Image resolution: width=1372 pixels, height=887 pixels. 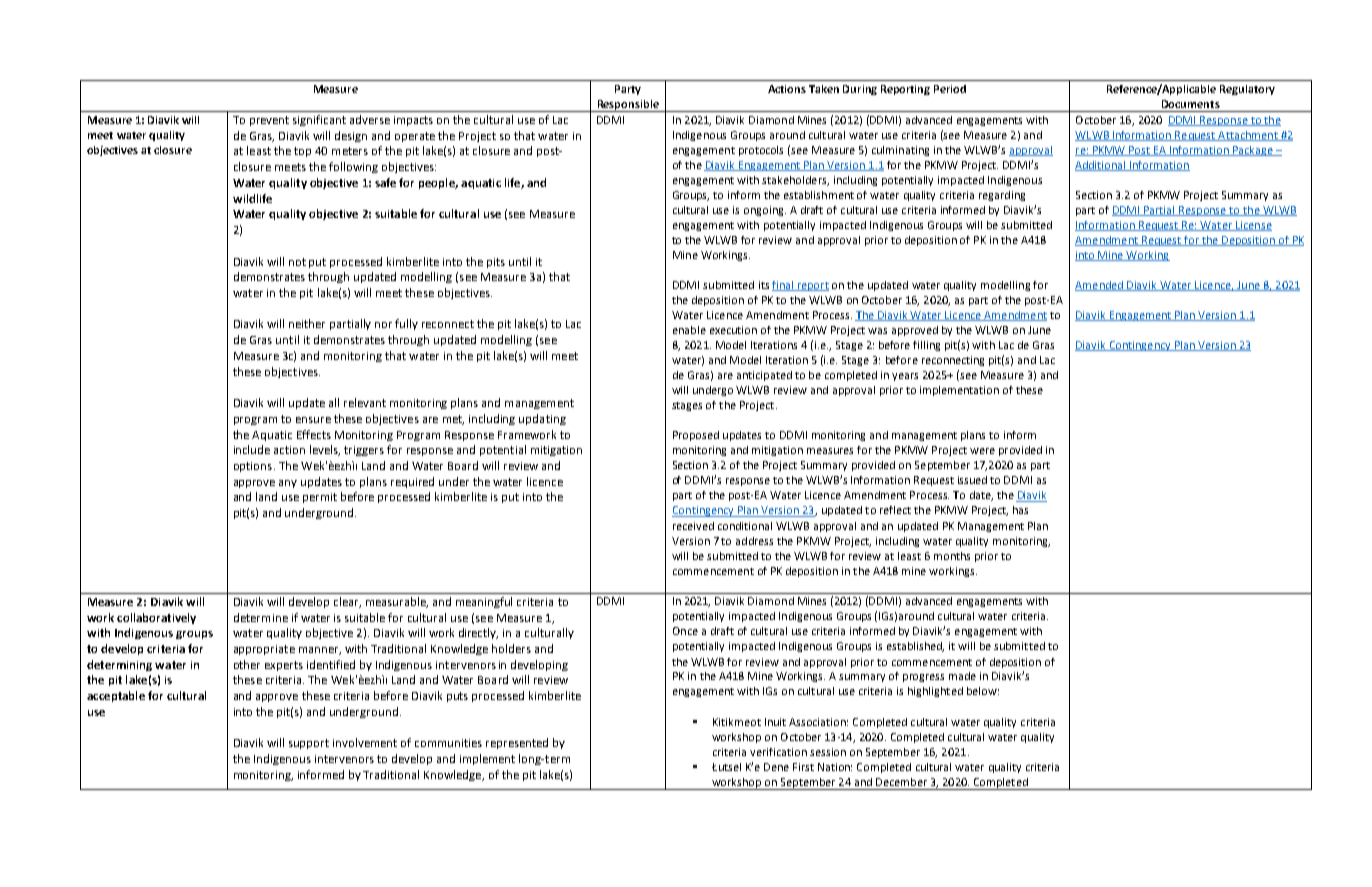 What do you see at coordinates (309, 744) in the screenshot?
I see `support` at bounding box center [309, 744].
